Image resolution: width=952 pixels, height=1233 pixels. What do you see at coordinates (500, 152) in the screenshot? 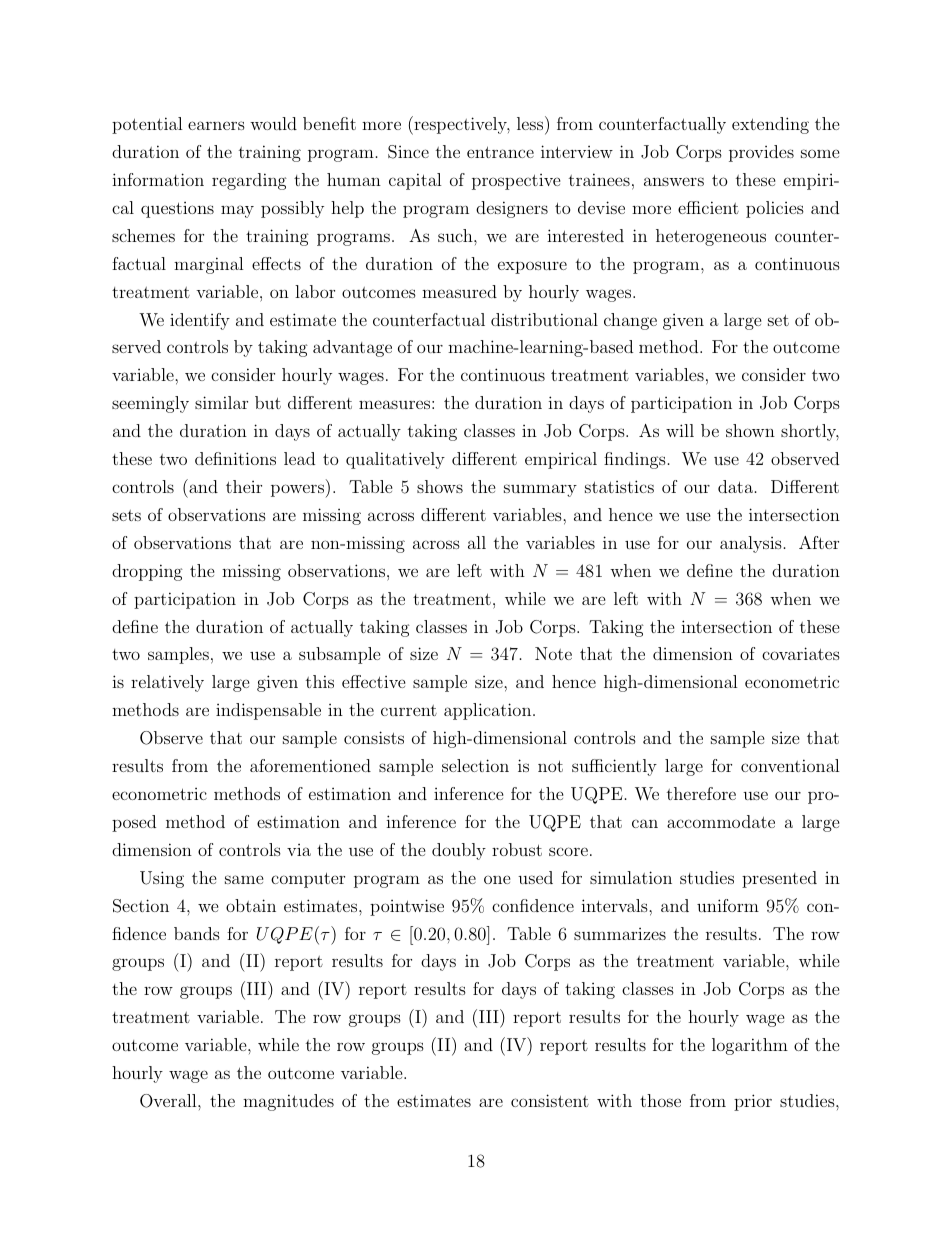
I see `entrance` at bounding box center [500, 152].
